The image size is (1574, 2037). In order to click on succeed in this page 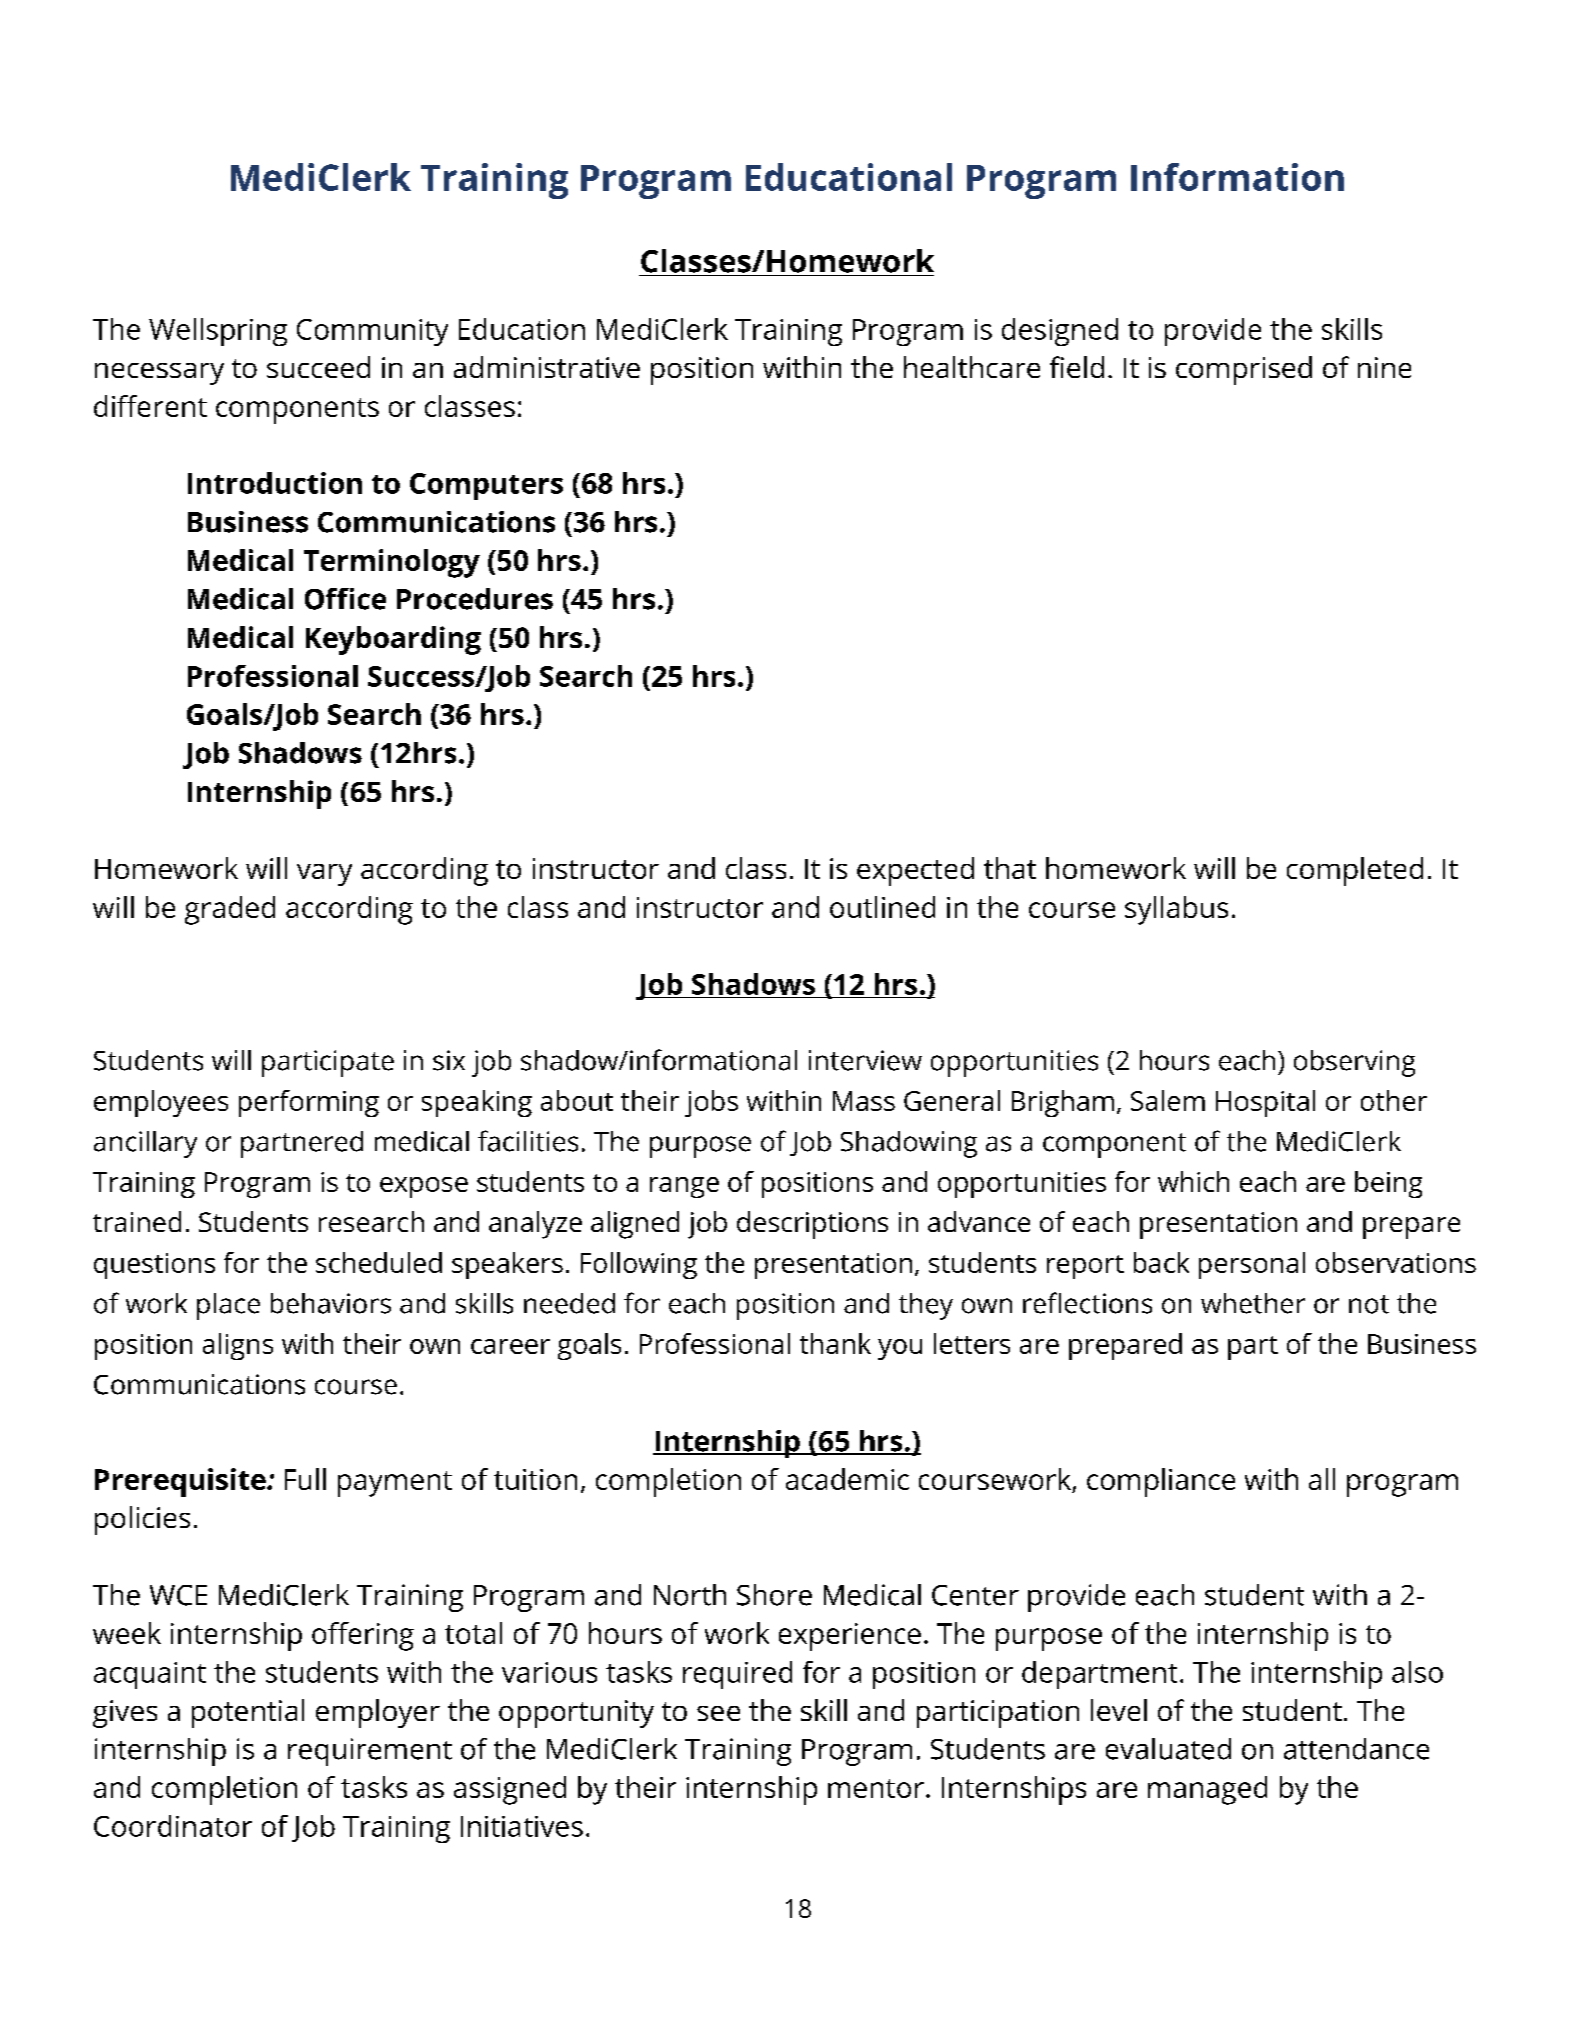, I will do `click(318, 367)`.
